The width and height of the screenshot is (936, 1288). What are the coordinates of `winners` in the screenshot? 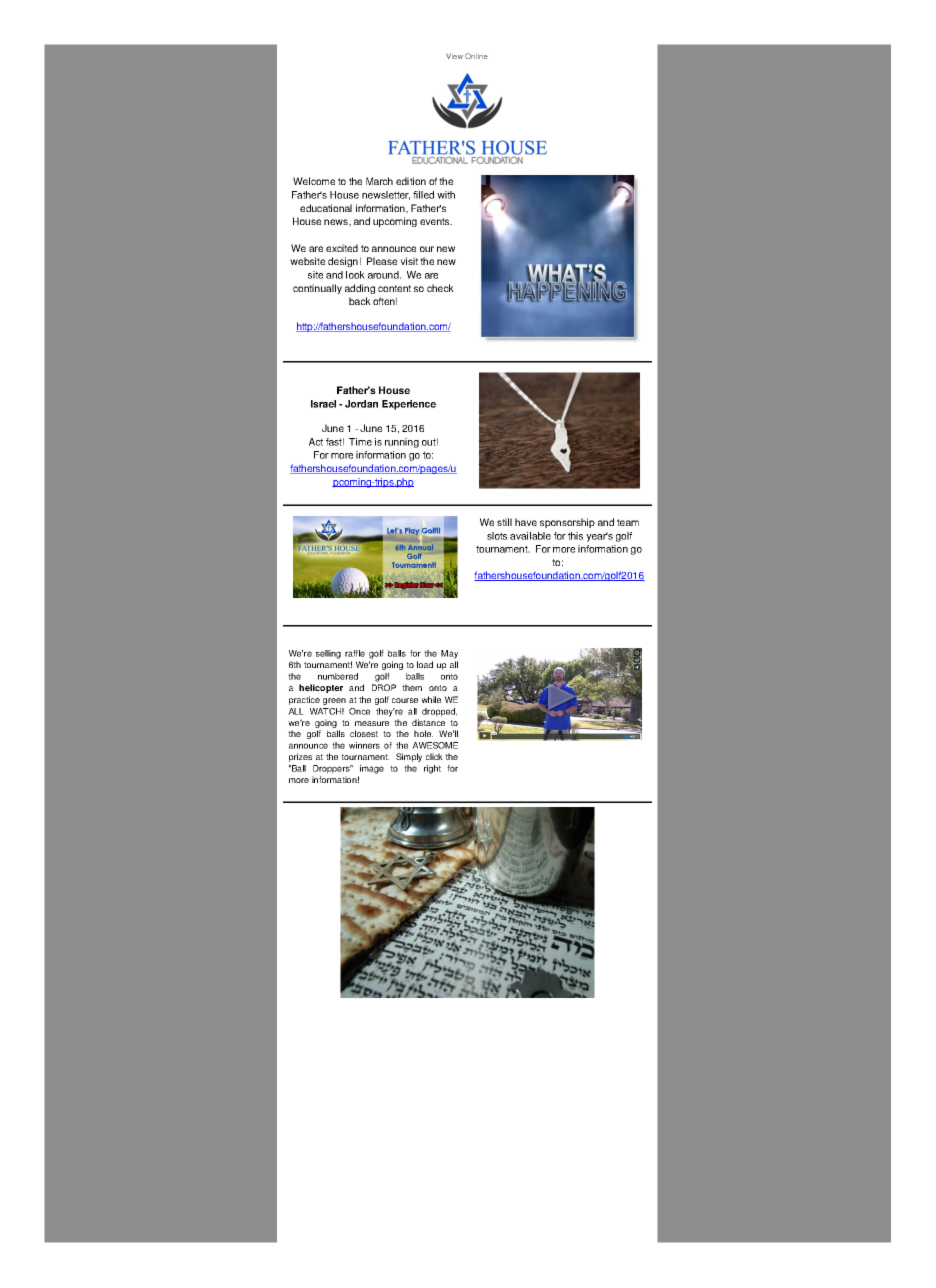 It's located at (364, 745).
